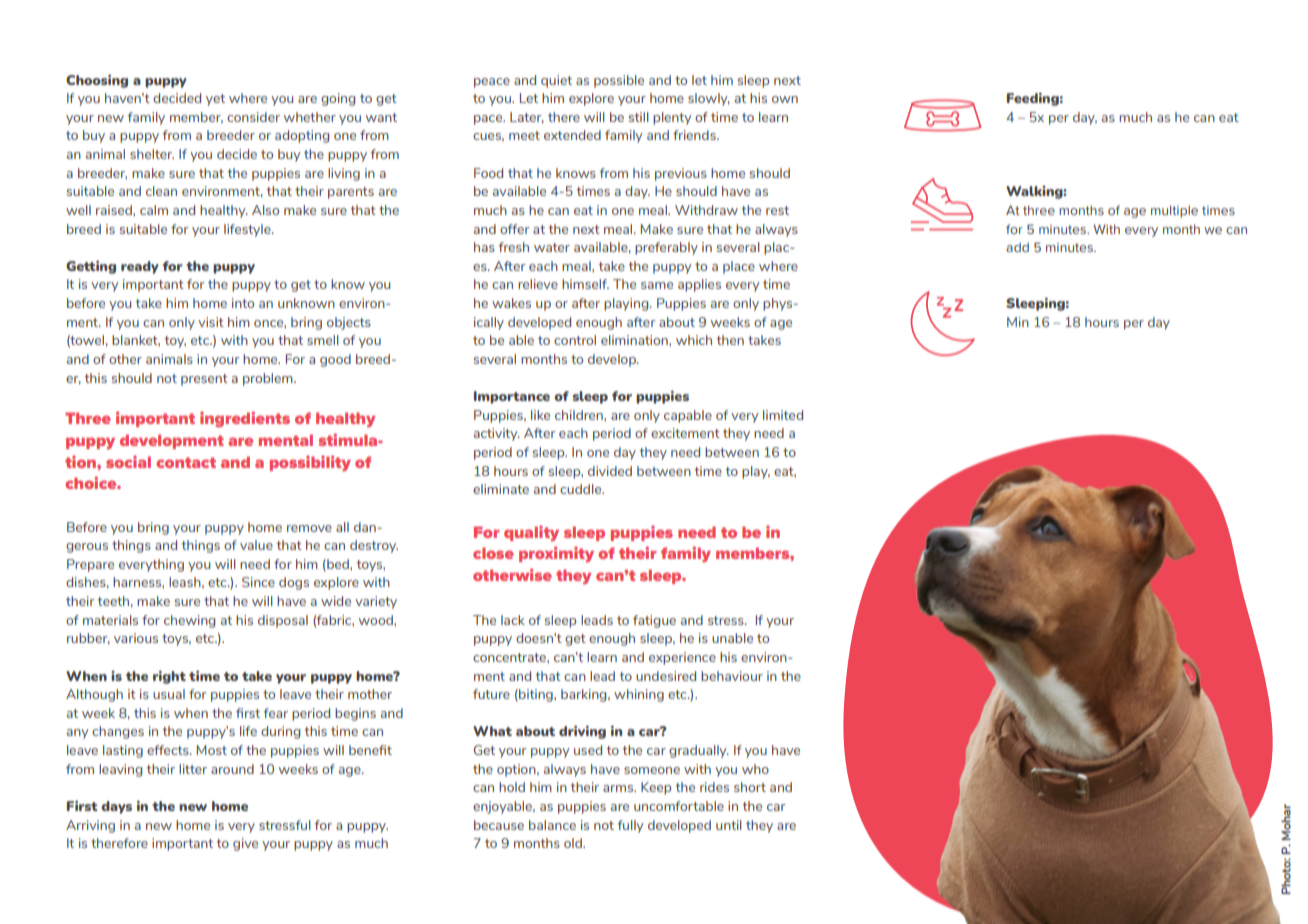 This screenshot has height=924, width=1308. What do you see at coordinates (657, 285) in the screenshot?
I see `same` at bounding box center [657, 285].
